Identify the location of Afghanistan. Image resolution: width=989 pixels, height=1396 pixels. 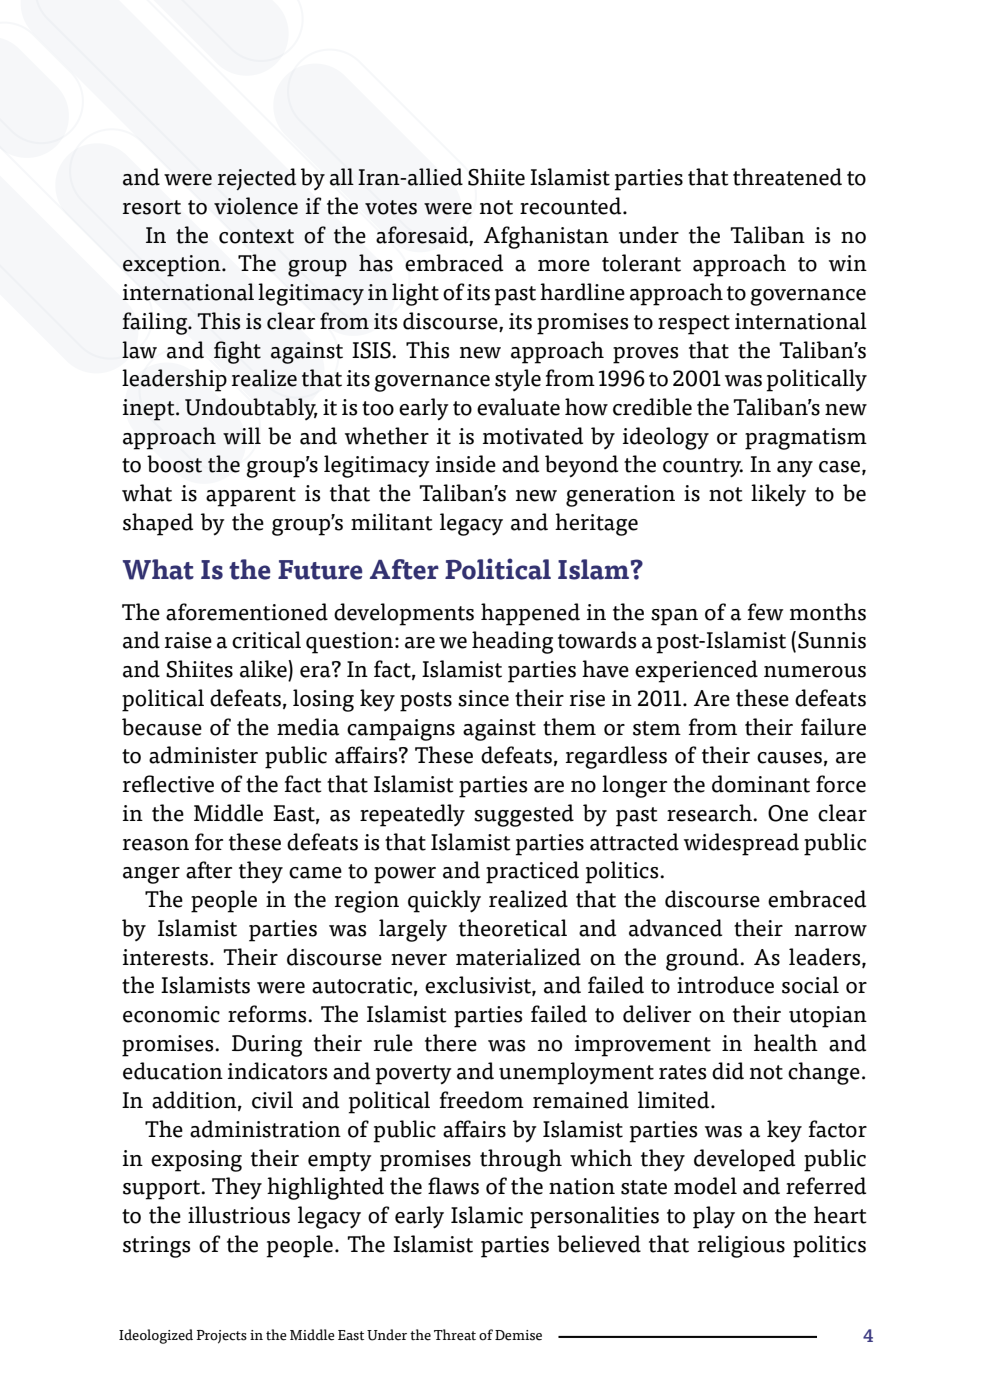
(546, 237).
